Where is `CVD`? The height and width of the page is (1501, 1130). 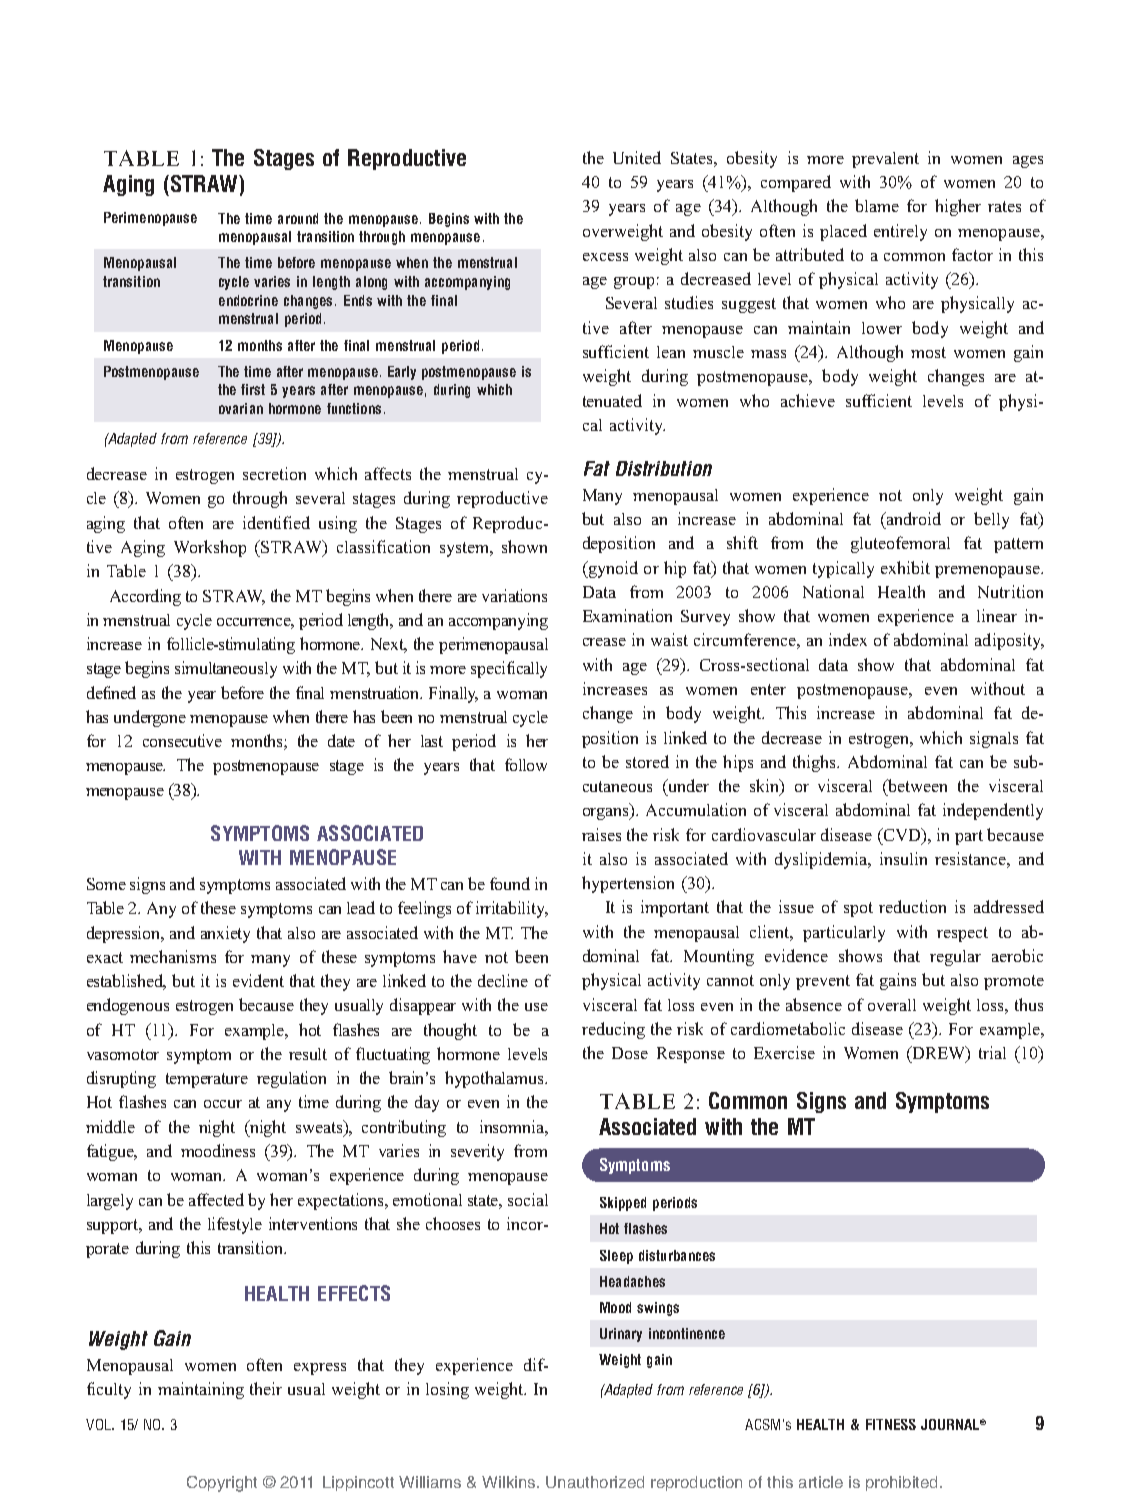 CVD is located at coordinates (902, 834).
